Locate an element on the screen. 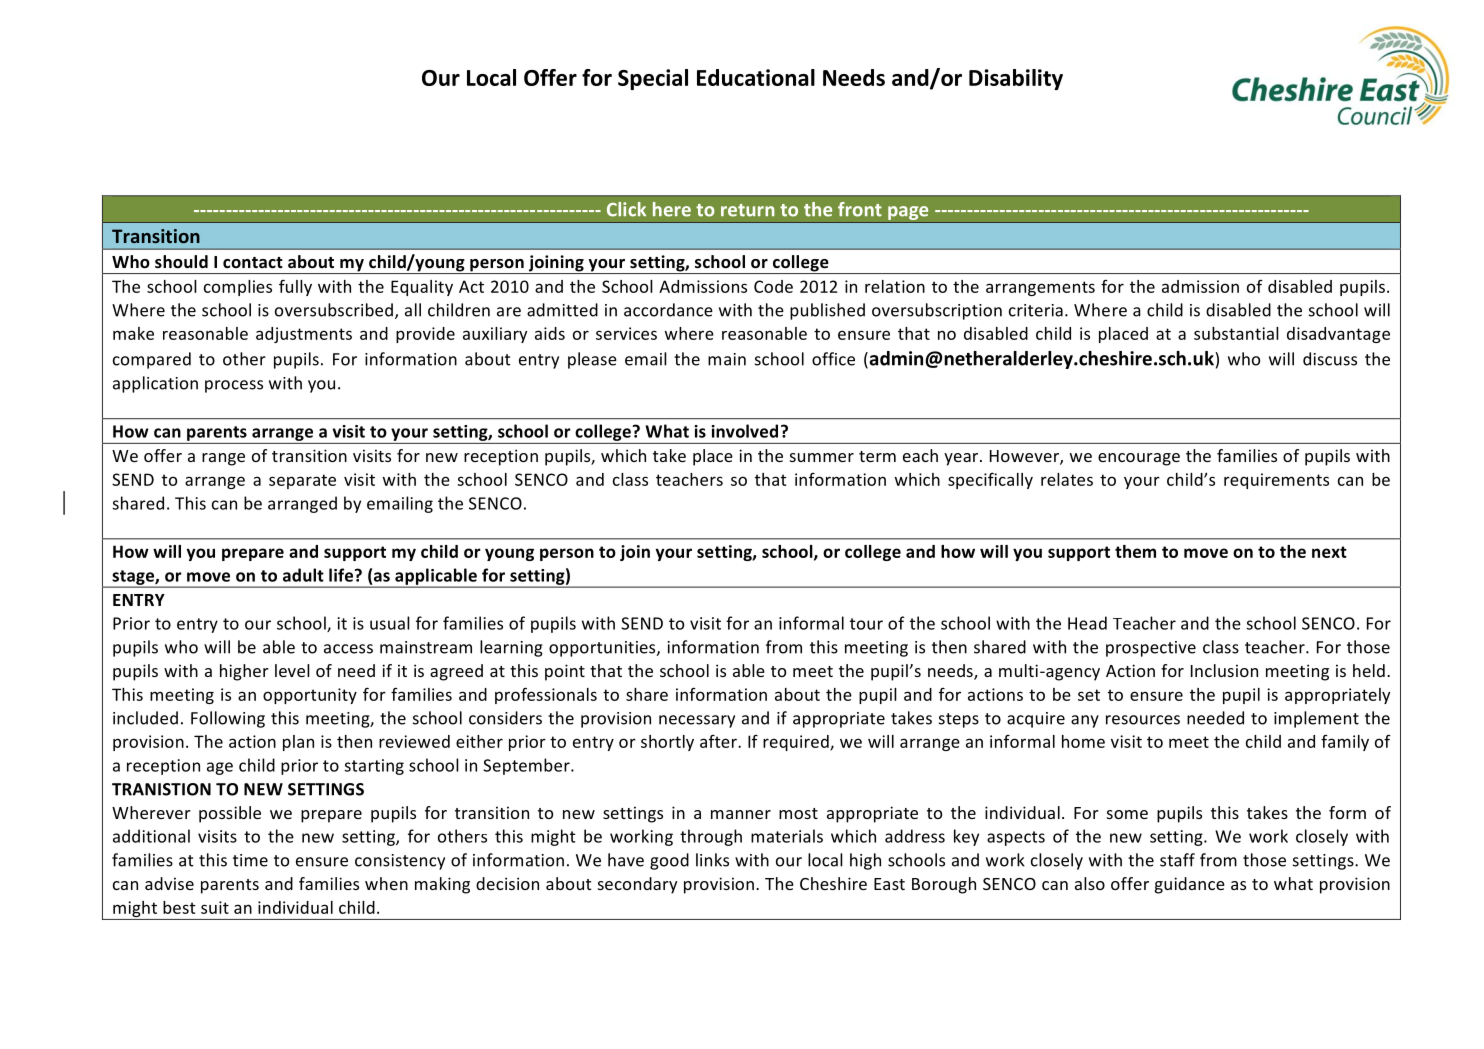 The image size is (1484, 1049). Educational is located at coordinates (756, 77).
